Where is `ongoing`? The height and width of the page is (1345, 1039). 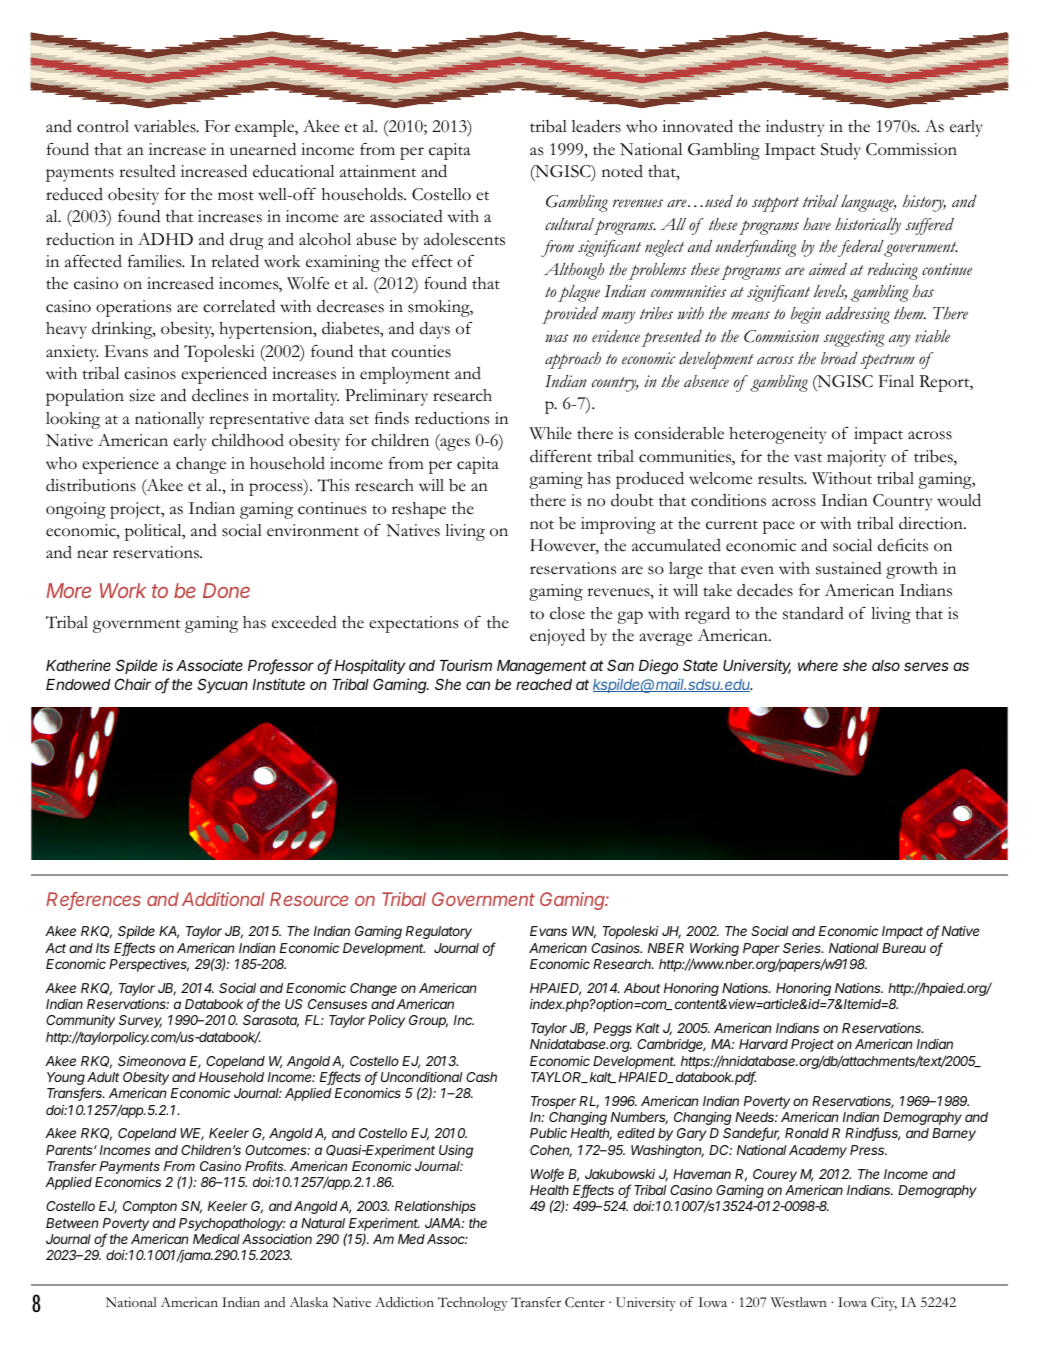 ongoing is located at coordinates (76, 510).
